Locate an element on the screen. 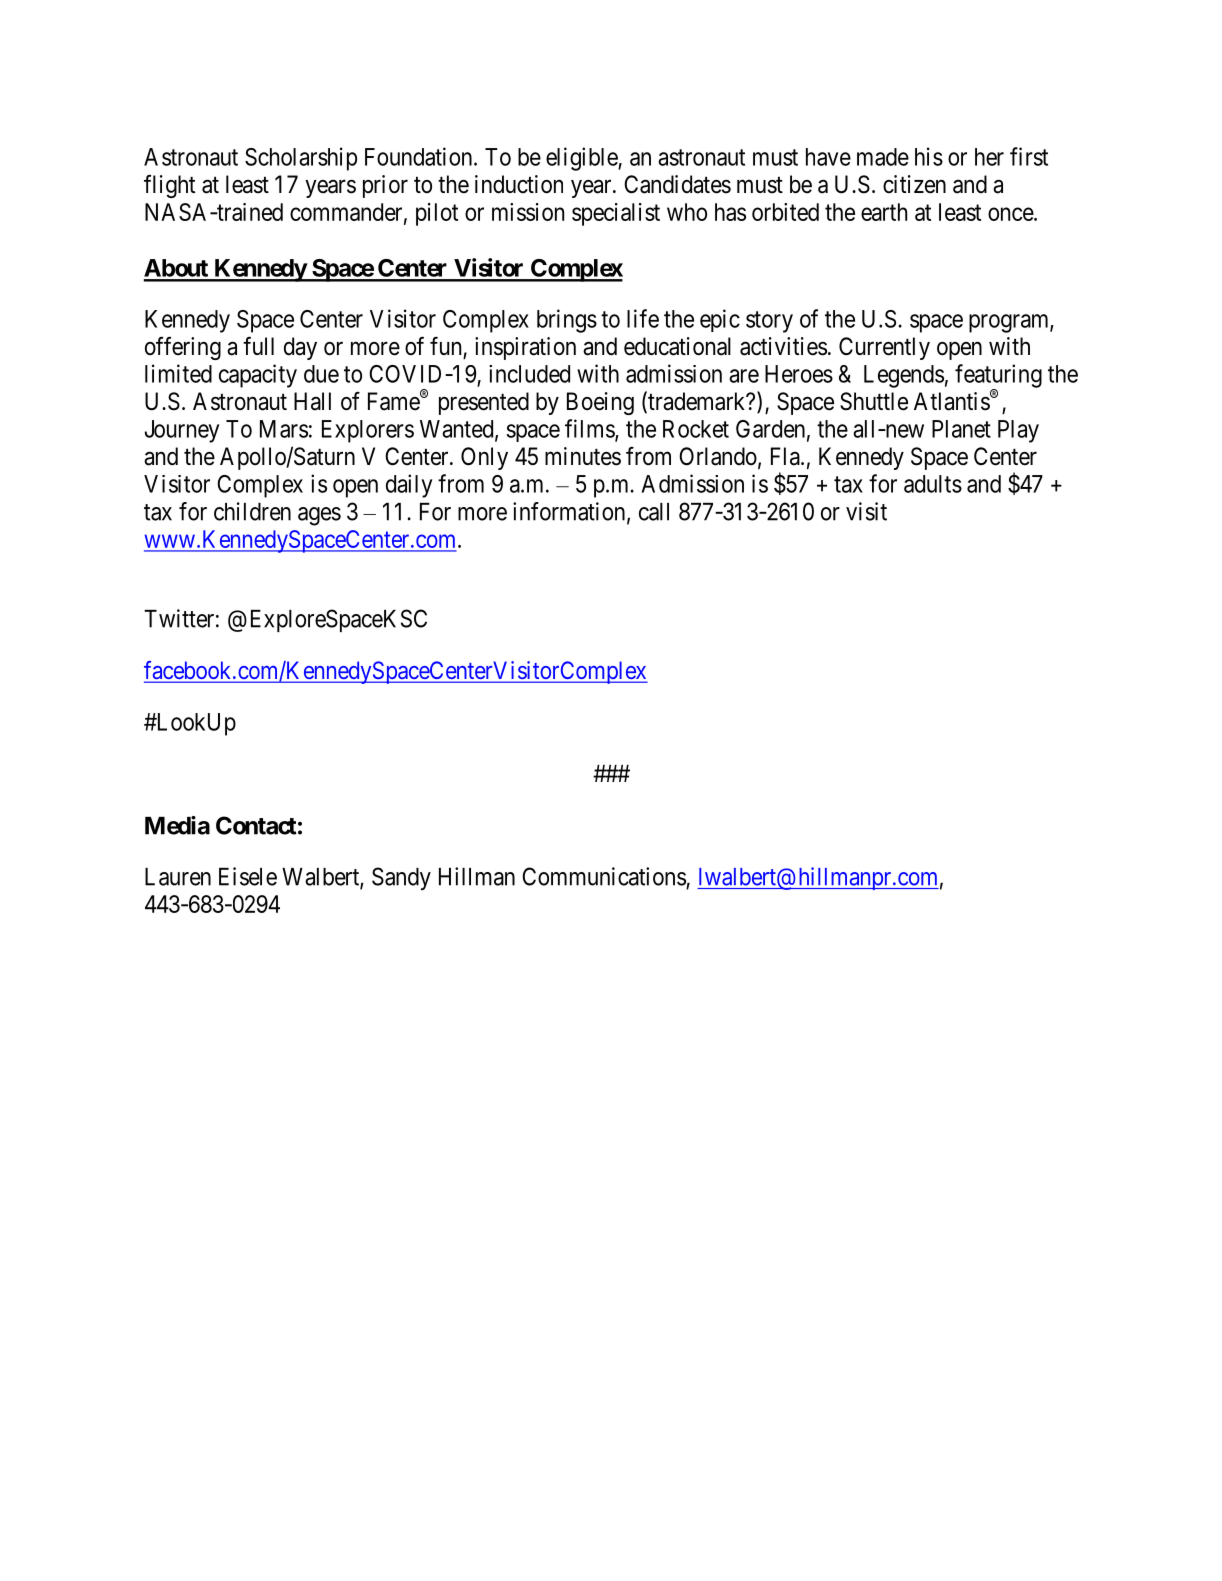 This screenshot has height=1581, width=1222. Scholarship is located at coordinates (301, 159).
